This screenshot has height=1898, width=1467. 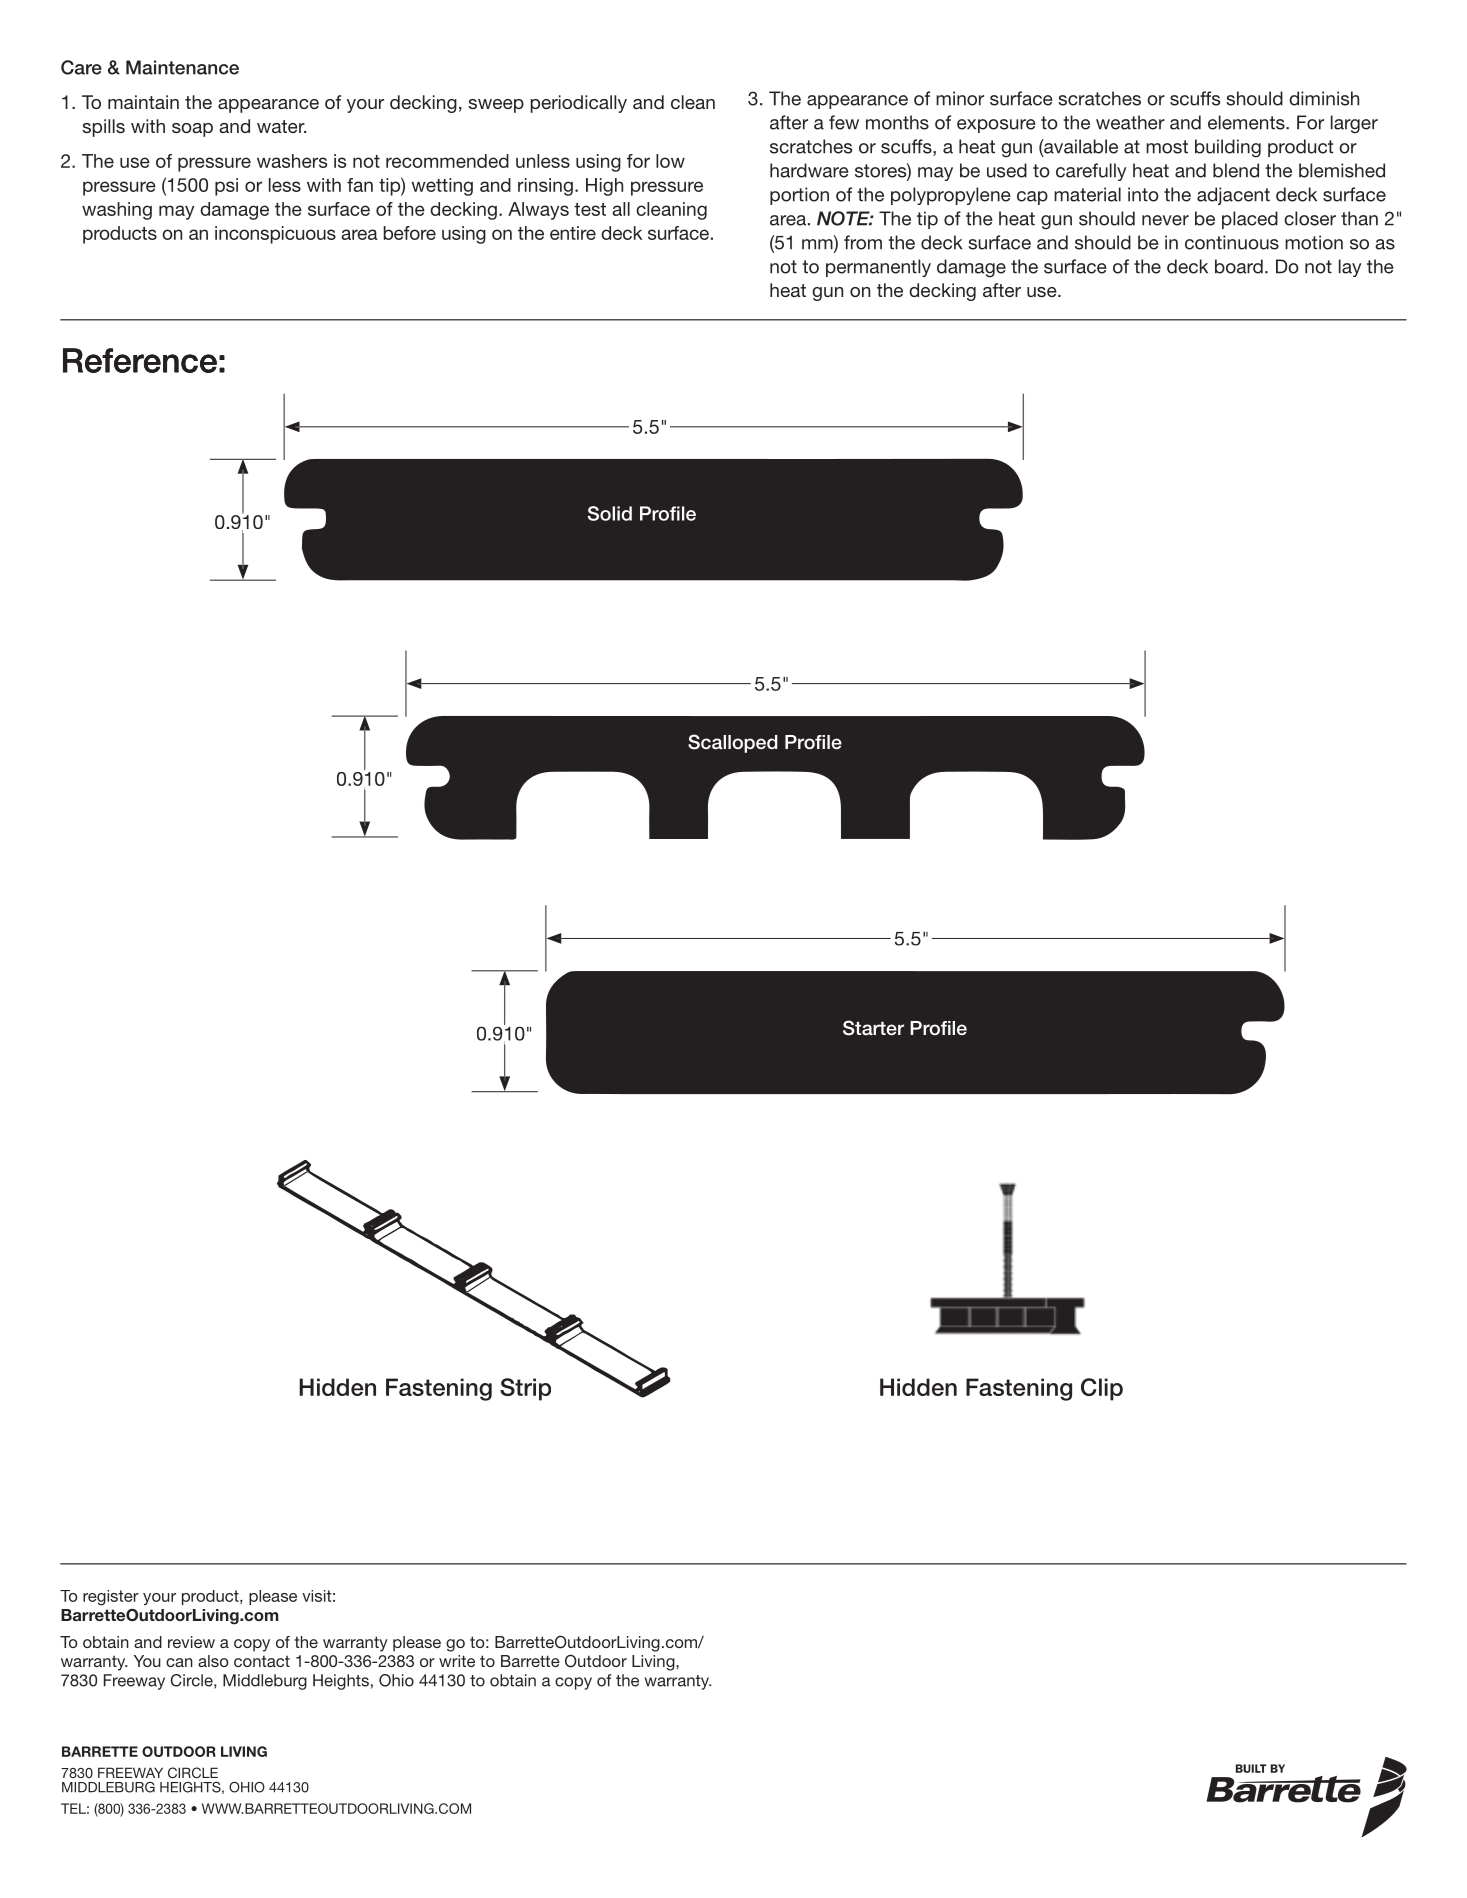 I want to click on Solid, so click(x=610, y=513).
